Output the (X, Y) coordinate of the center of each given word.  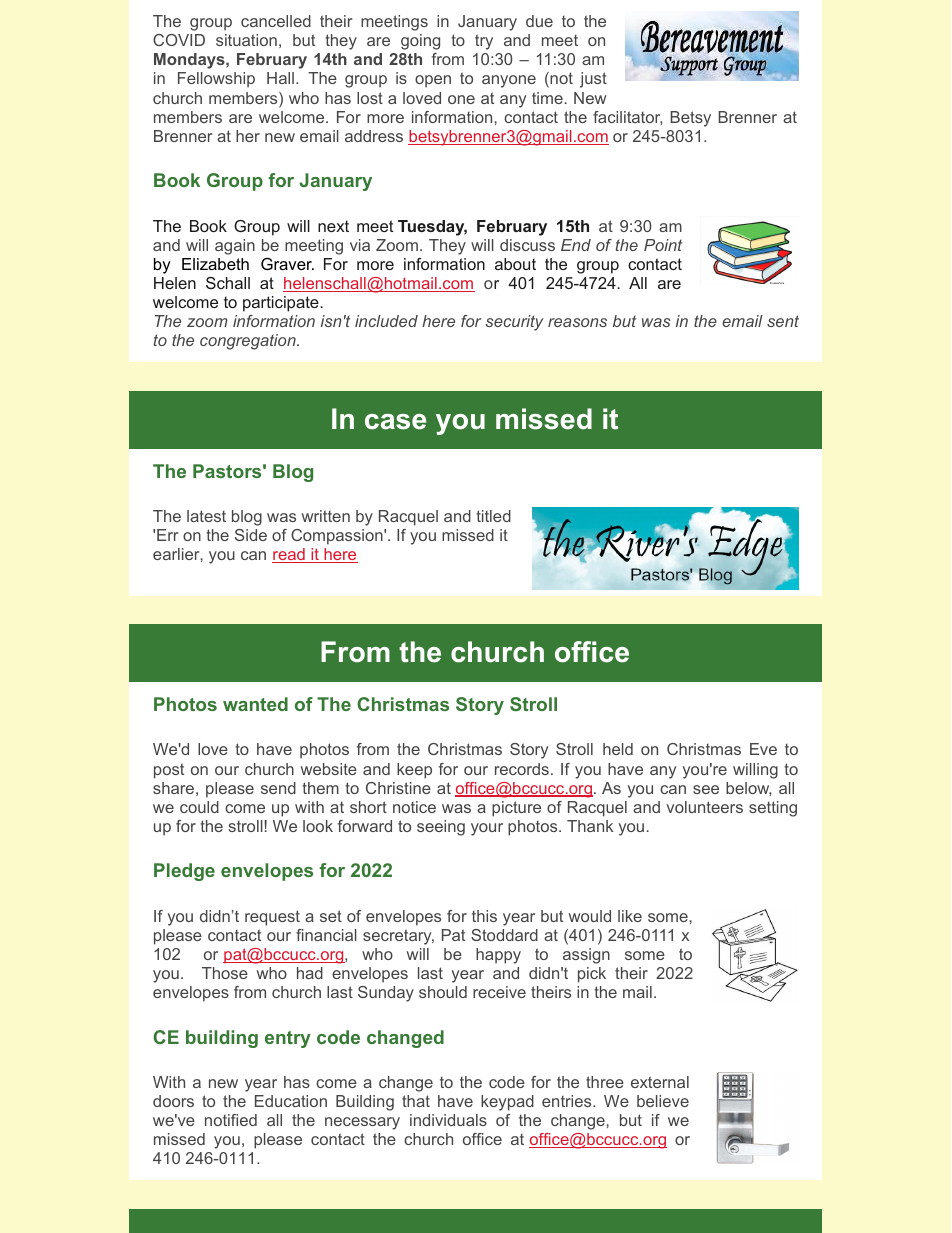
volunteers (704, 807)
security (514, 323)
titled (493, 516)
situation (246, 40)
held (618, 749)
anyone (509, 81)
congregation (249, 342)
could (199, 807)
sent (783, 321)
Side (251, 535)
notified (231, 1120)
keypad (507, 1103)
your (487, 829)
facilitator (627, 118)
